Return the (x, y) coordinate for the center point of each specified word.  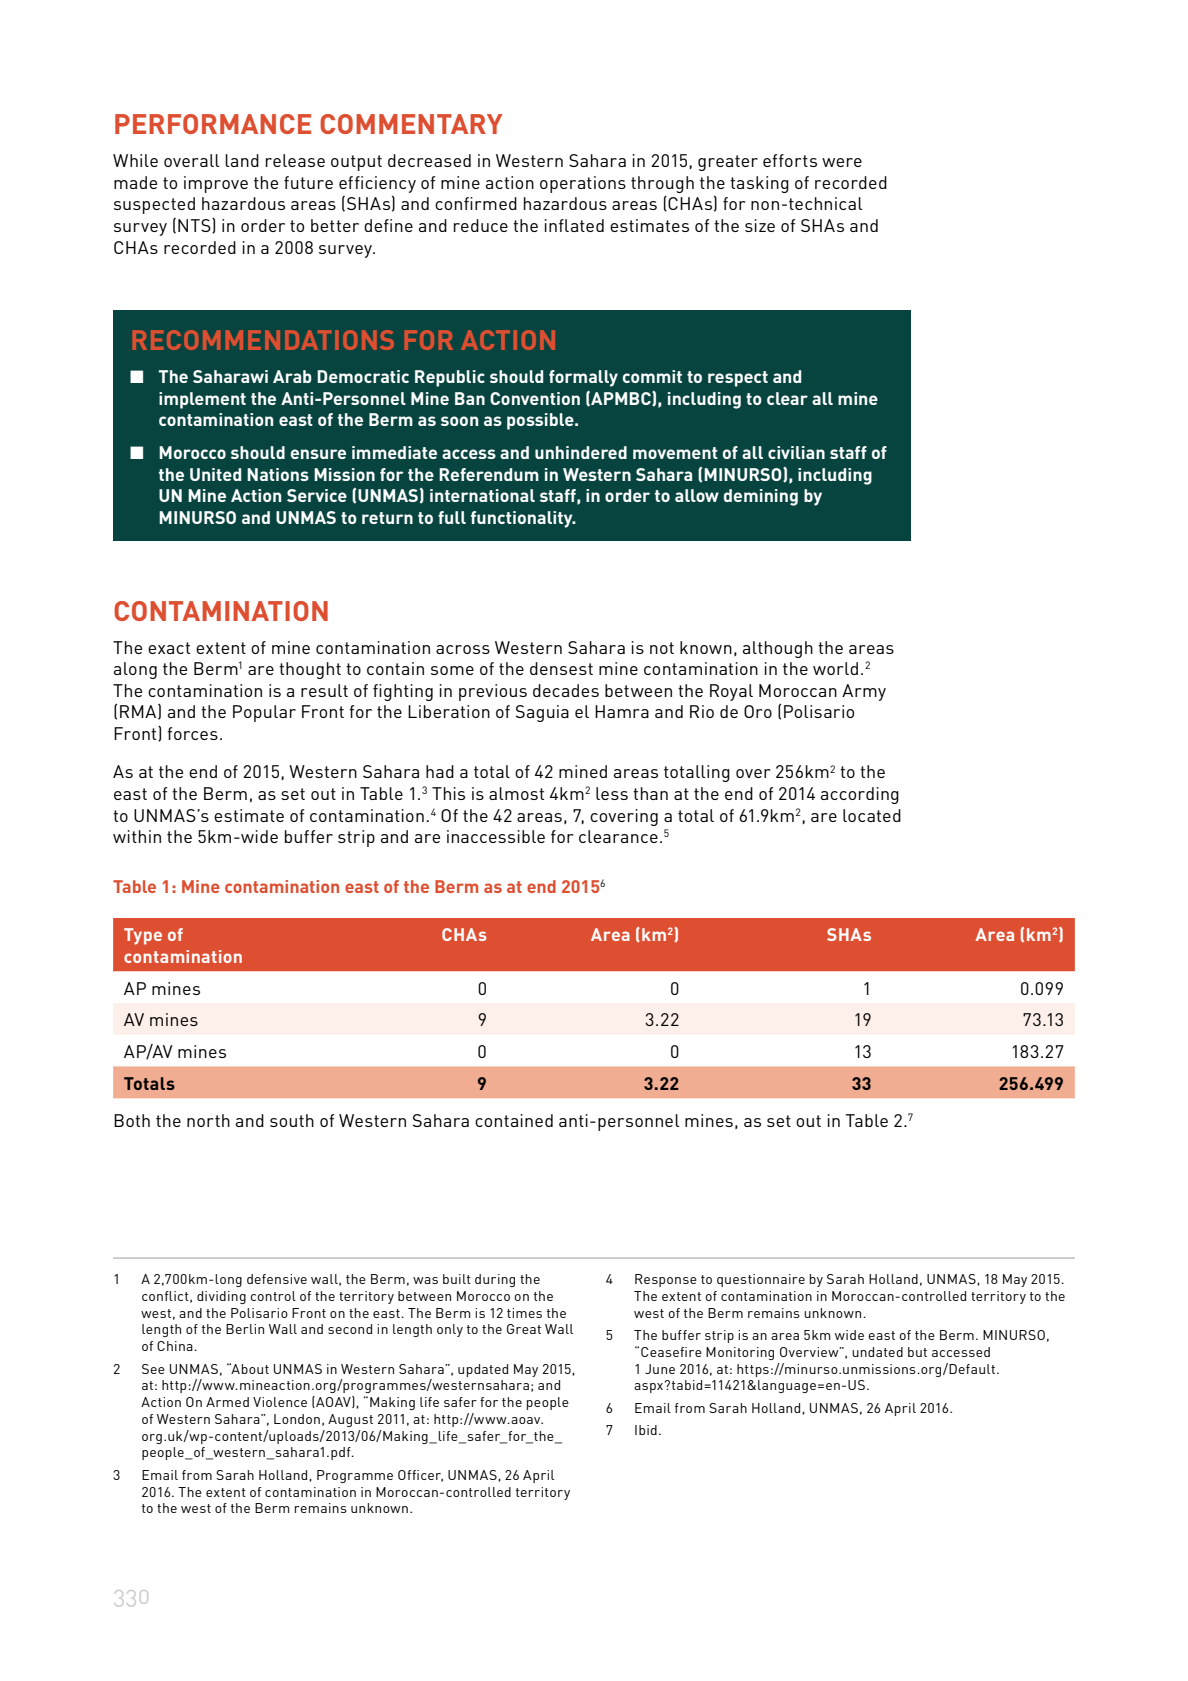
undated (877, 1352)
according (860, 795)
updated (483, 1370)
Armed (227, 1402)
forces (192, 733)
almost (516, 793)
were (842, 162)
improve (216, 184)
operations (583, 184)
